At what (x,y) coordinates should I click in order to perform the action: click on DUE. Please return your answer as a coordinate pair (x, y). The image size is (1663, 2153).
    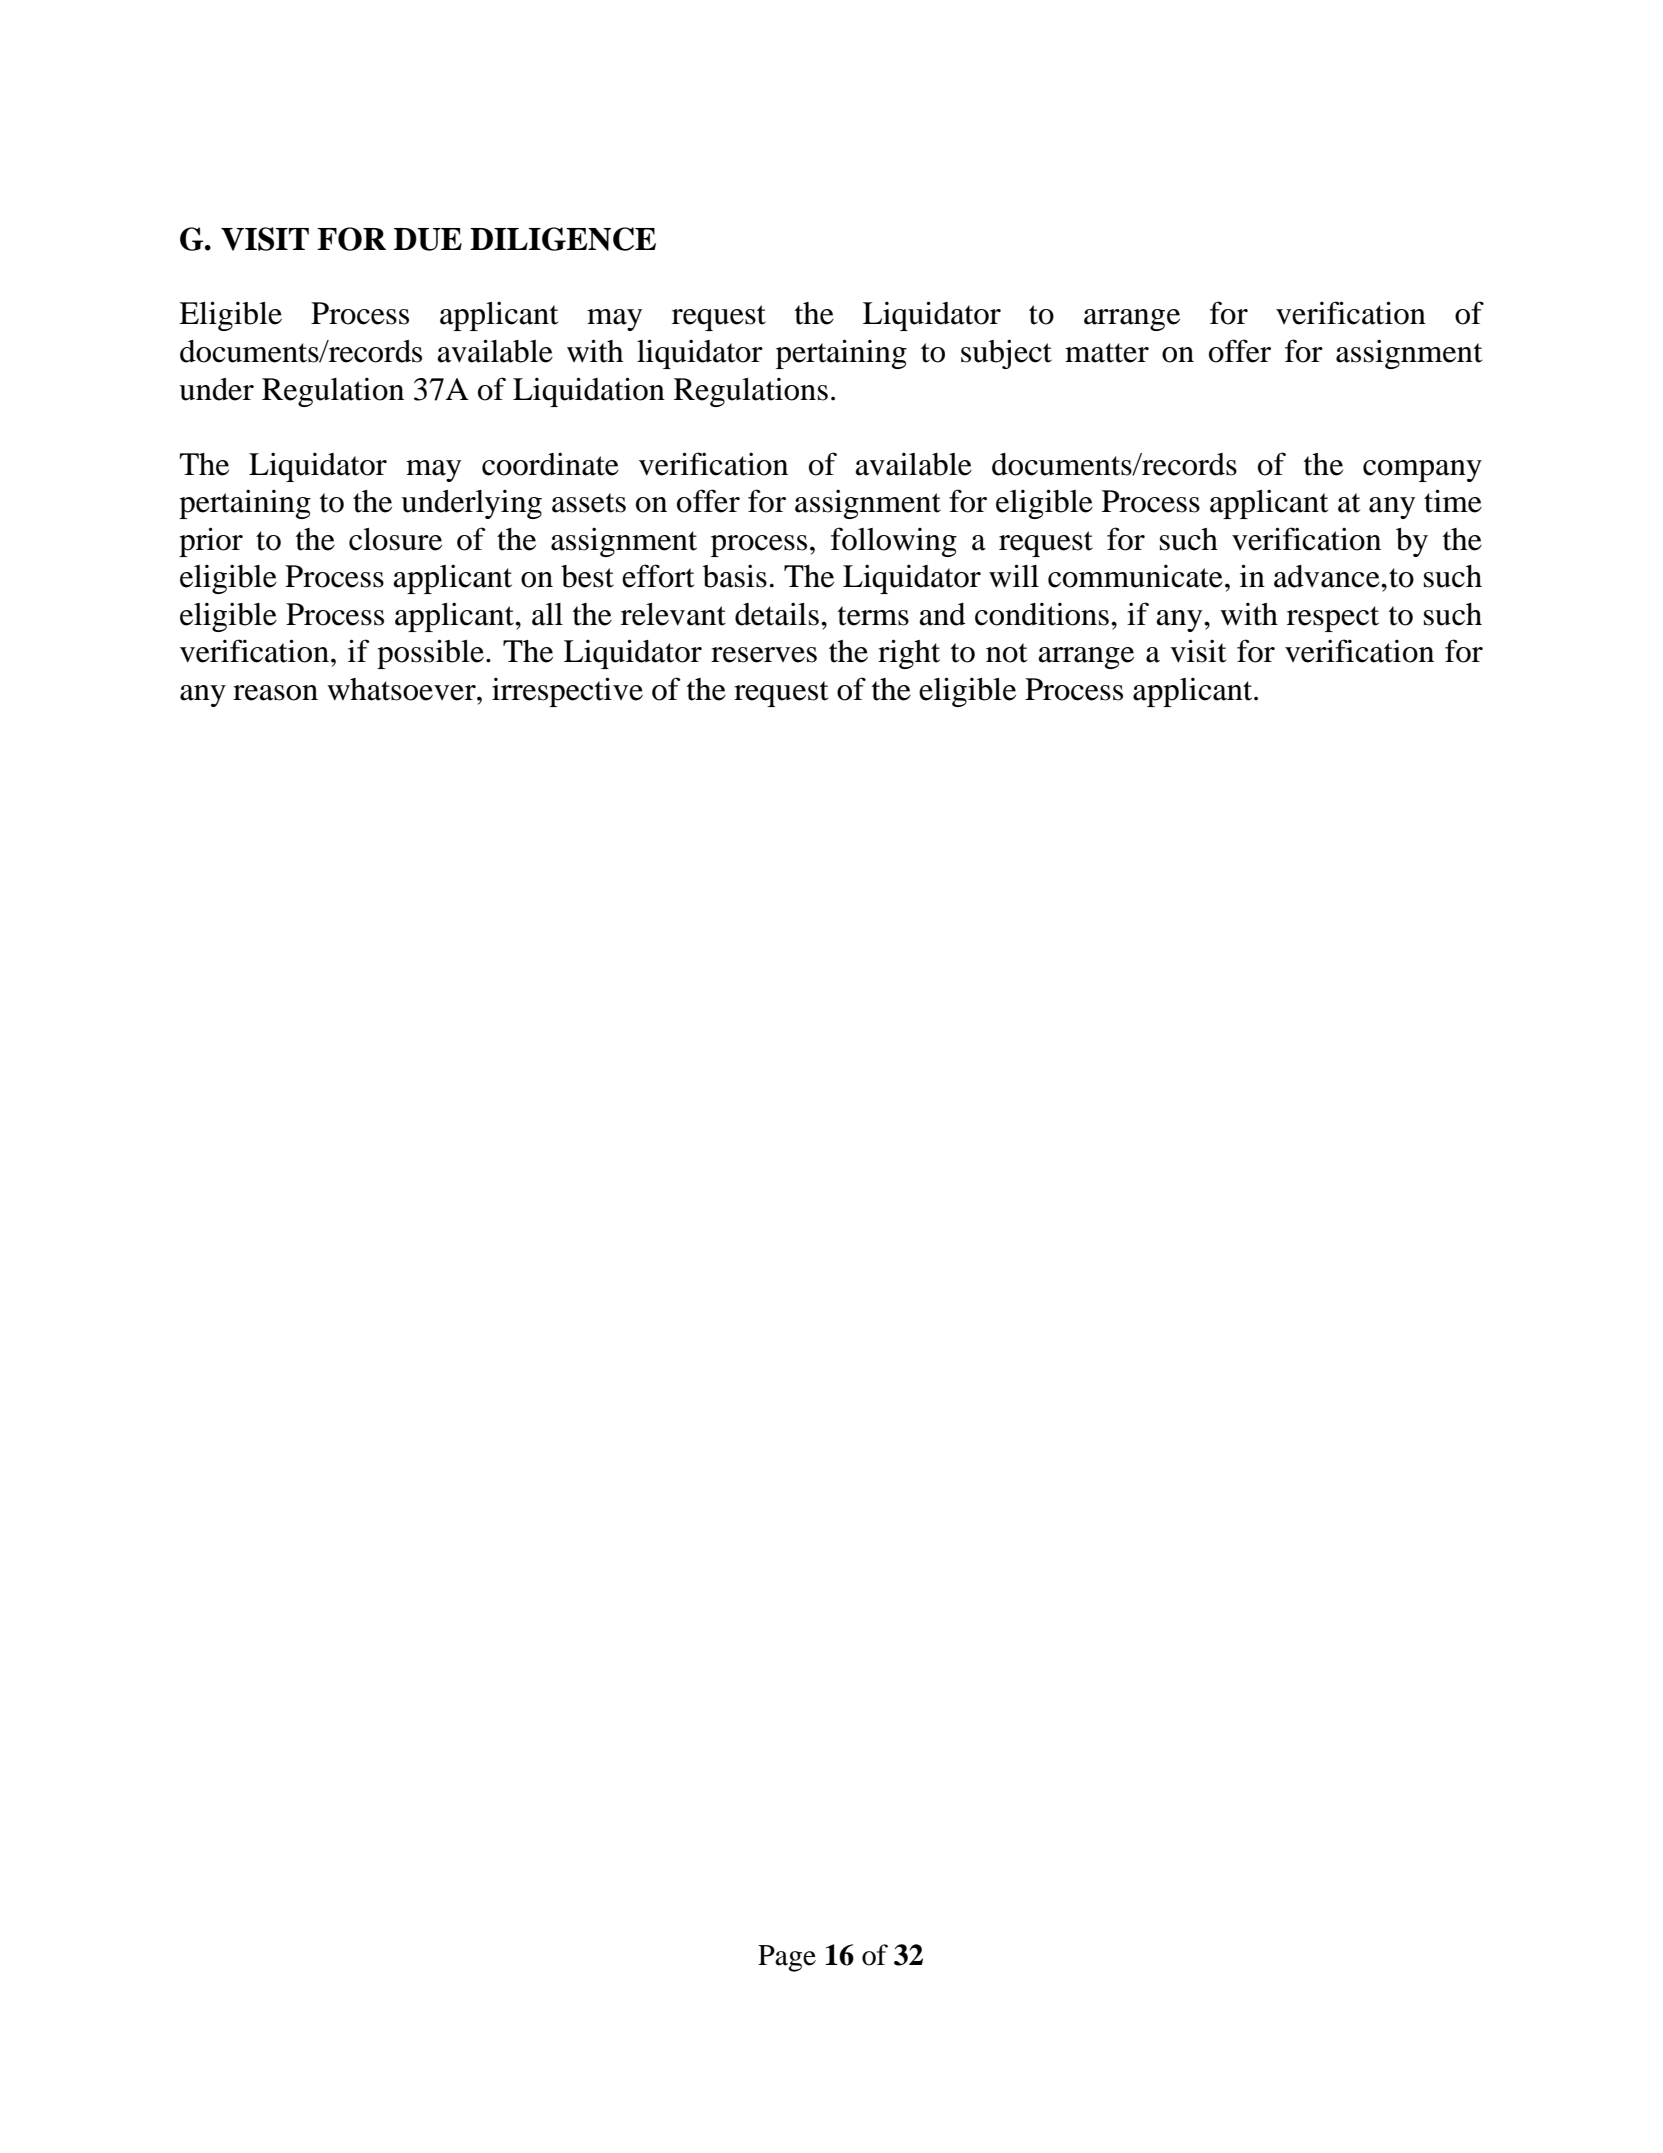
    Looking at the image, I should click on (428, 239).
